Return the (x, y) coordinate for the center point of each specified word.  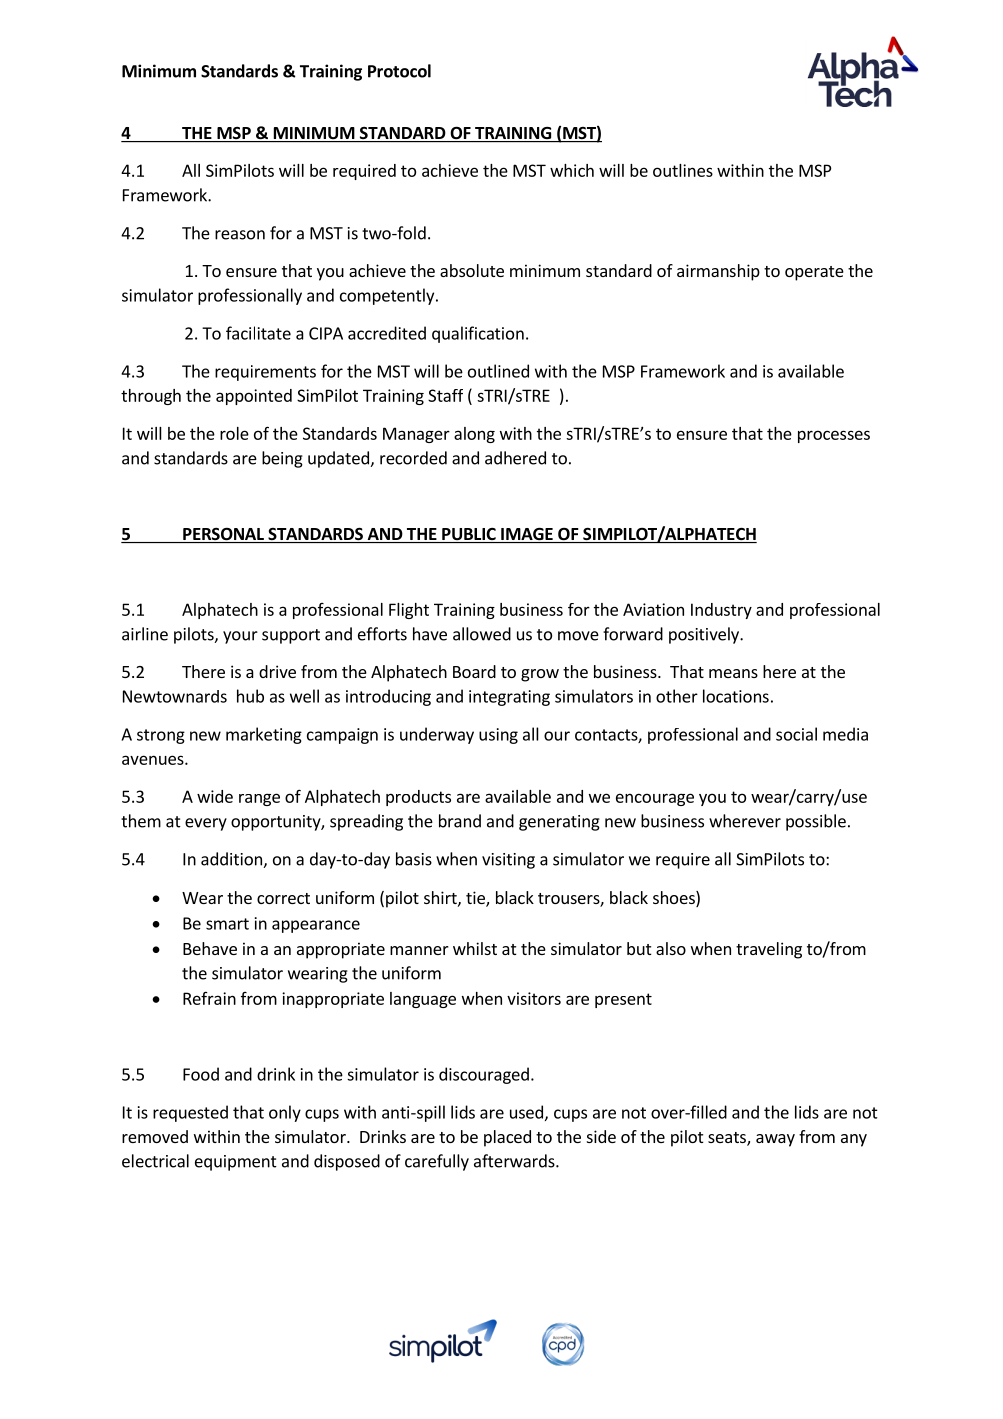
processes (834, 436)
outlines (683, 170)
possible (816, 822)
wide (215, 796)
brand (460, 821)
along (474, 435)
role (234, 433)
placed (507, 1138)
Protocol (399, 71)
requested (190, 1113)
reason (240, 235)
